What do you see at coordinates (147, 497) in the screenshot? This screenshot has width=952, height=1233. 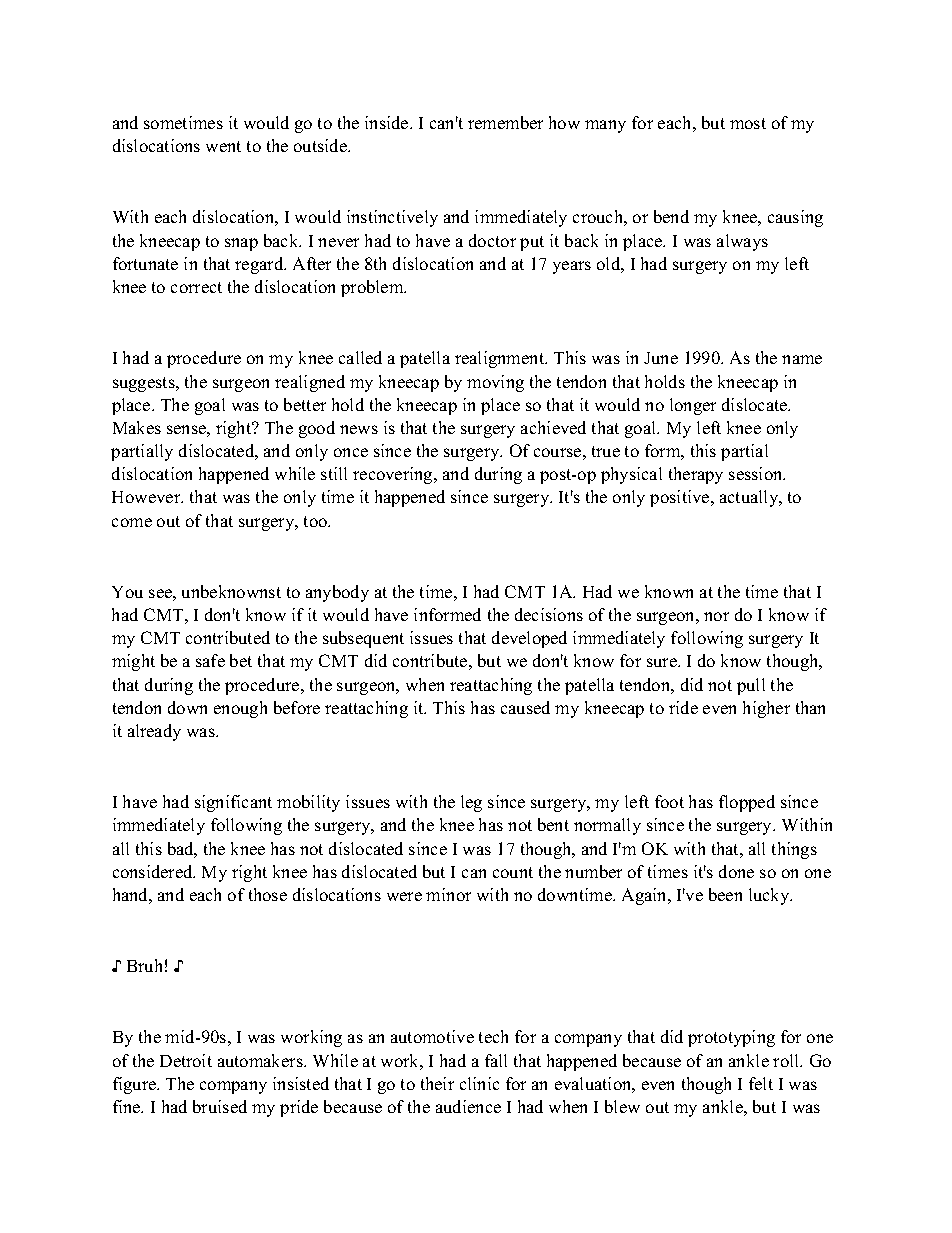 I see `However` at bounding box center [147, 497].
